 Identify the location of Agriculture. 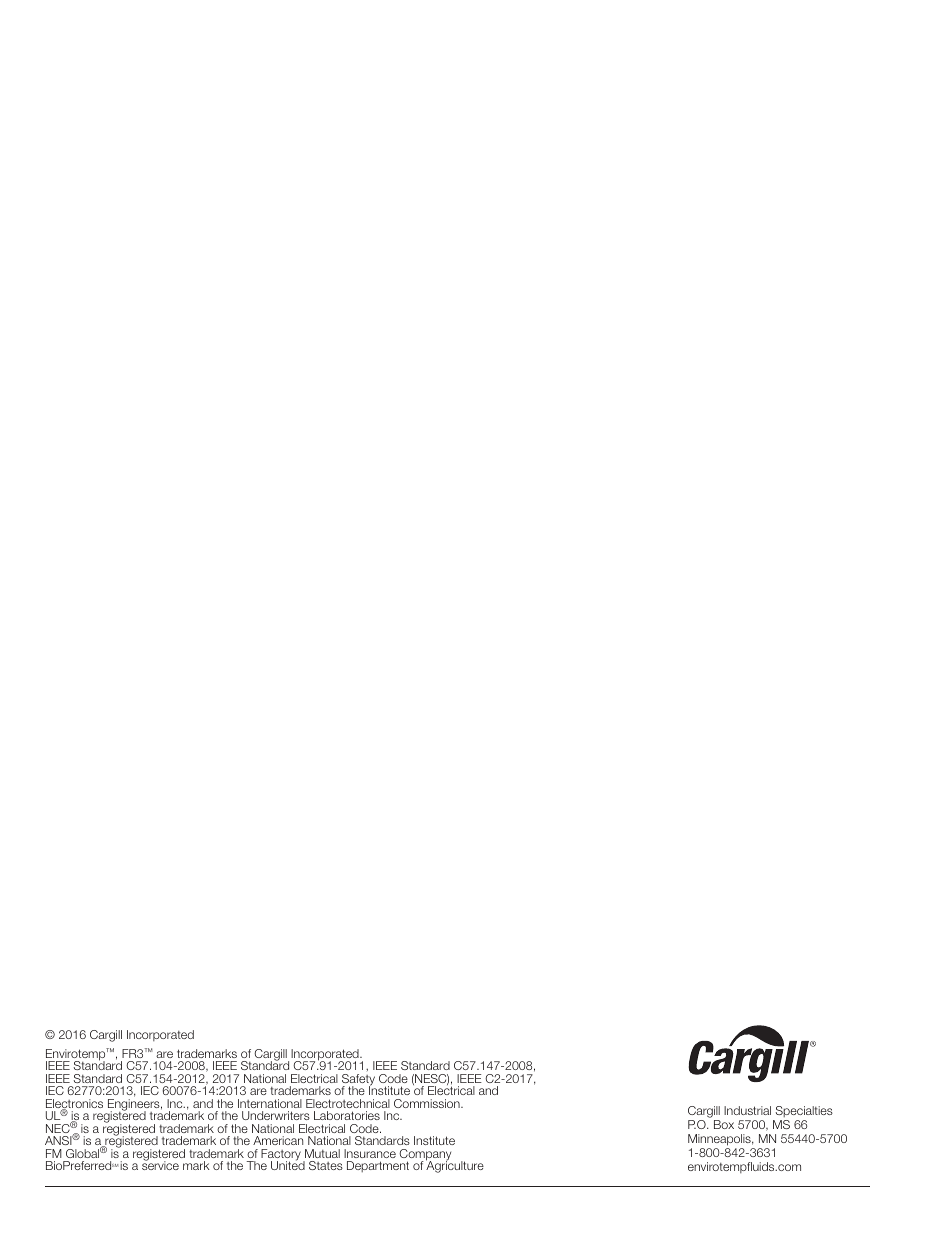
(455, 1166).
